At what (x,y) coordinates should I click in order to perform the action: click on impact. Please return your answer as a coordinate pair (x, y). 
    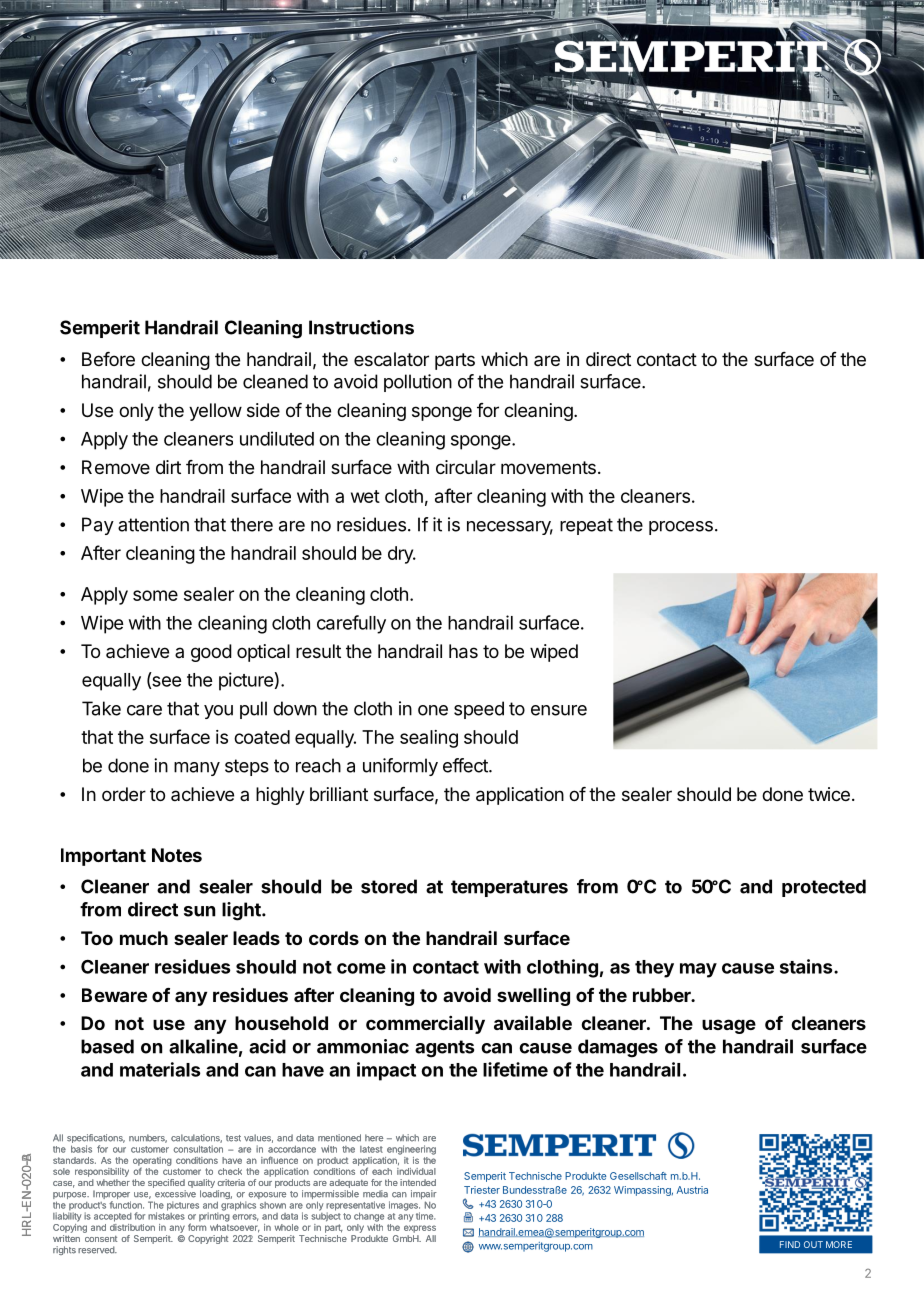
    Looking at the image, I should click on (386, 1071).
